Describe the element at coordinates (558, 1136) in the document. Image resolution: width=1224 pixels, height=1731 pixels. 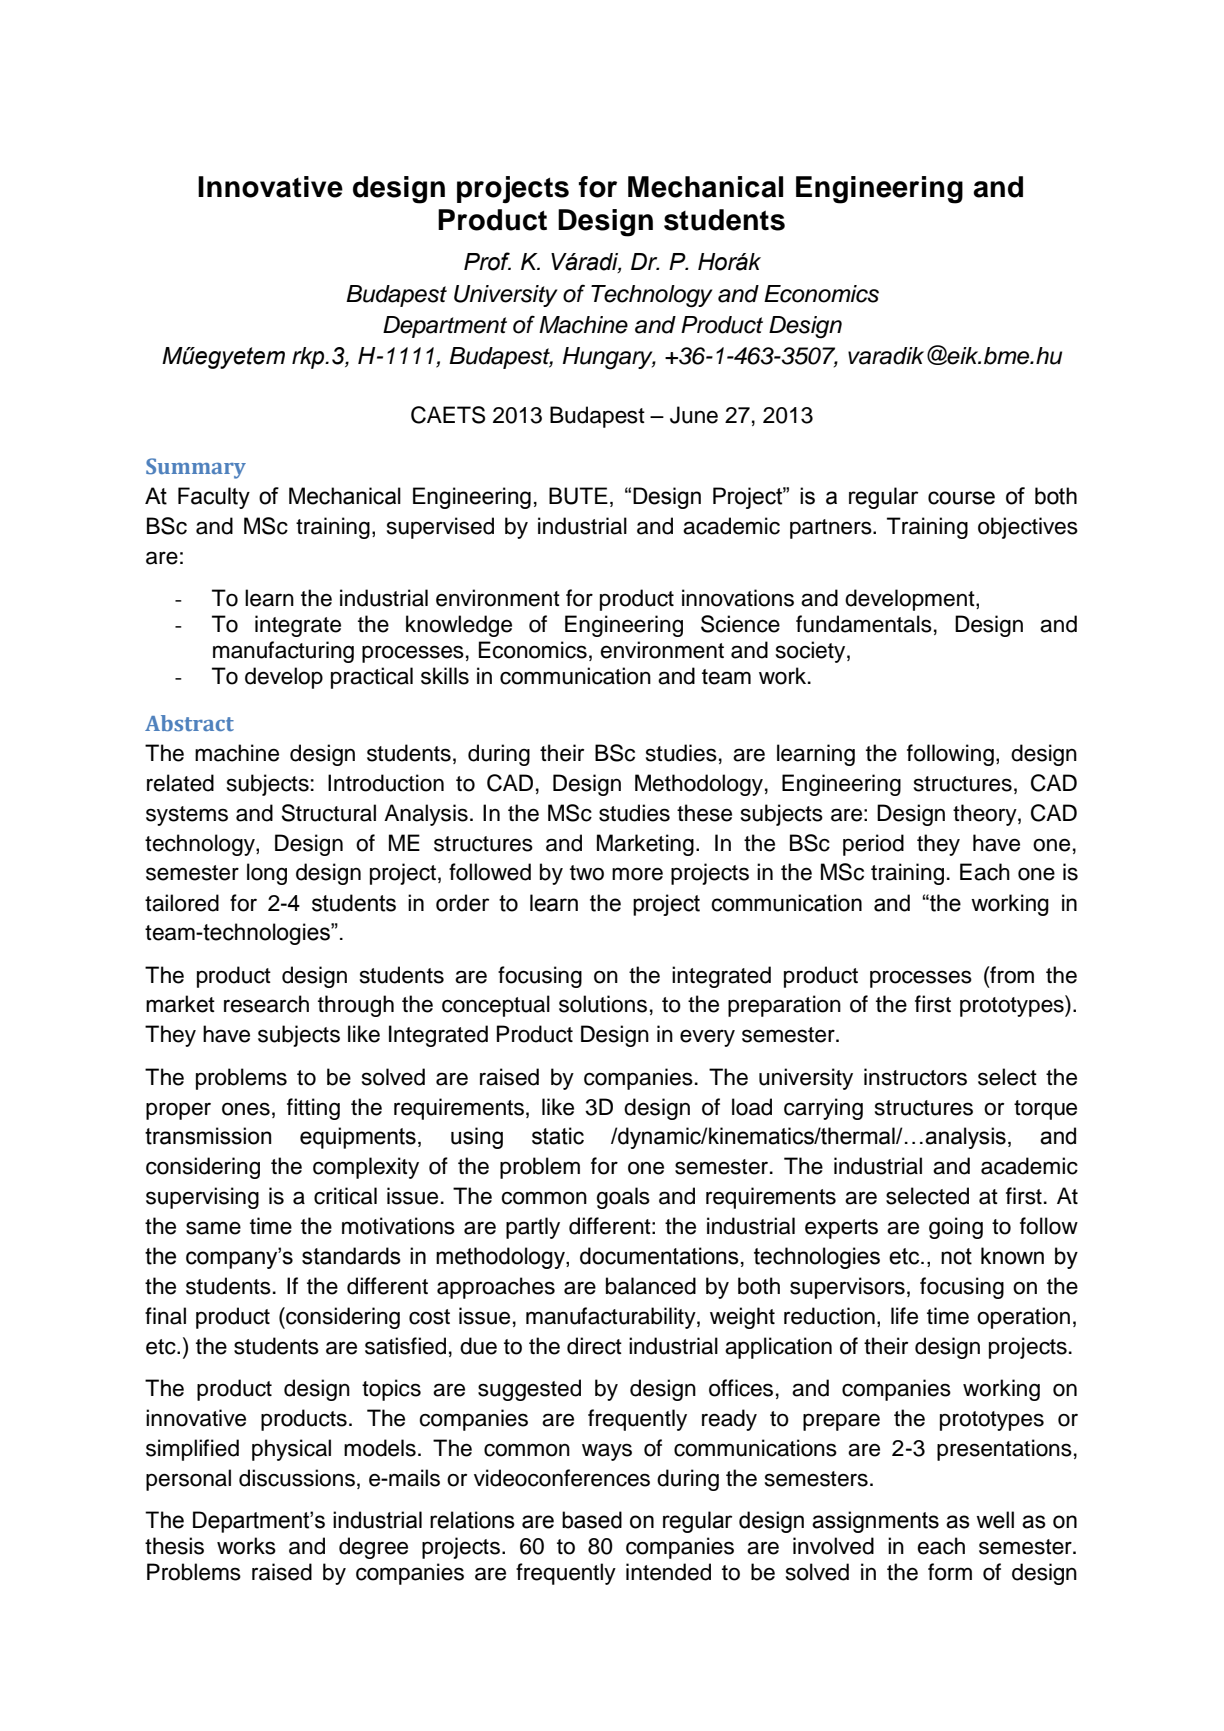
I see `static` at that location.
